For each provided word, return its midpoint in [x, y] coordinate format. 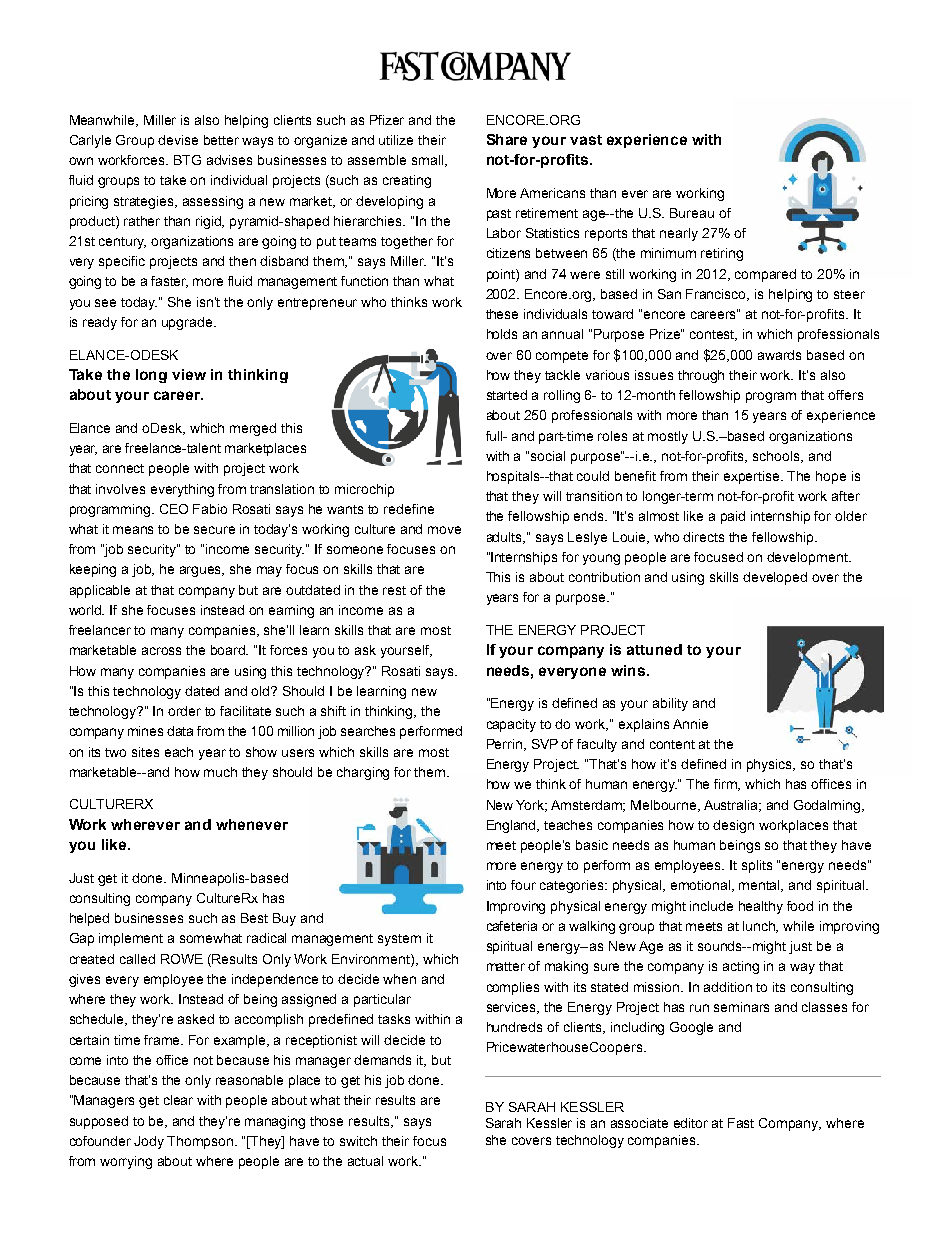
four [523, 885]
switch [358, 1141]
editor [691, 1123]
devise [178, 140]
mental [761, 886]
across [161, 651]
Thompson [201, 1142]
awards [779, 355]
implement [131, 939]
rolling [562, 396]
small [429, 161]
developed [775, 578]
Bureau [692, 213]
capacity [511, 725]
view [189, 374]
